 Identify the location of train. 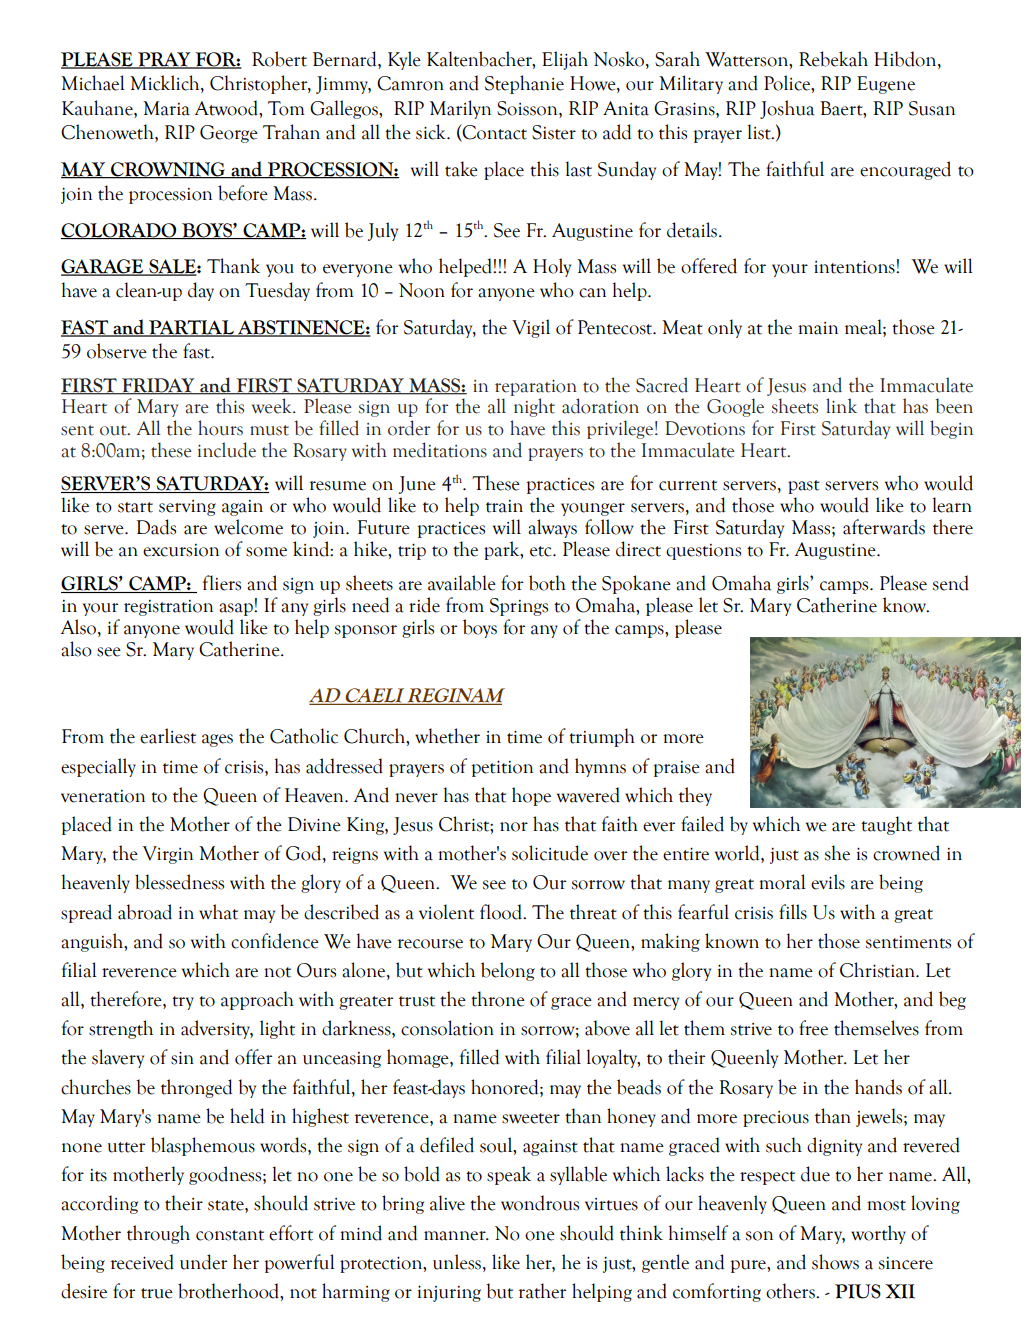
(504, 506).
